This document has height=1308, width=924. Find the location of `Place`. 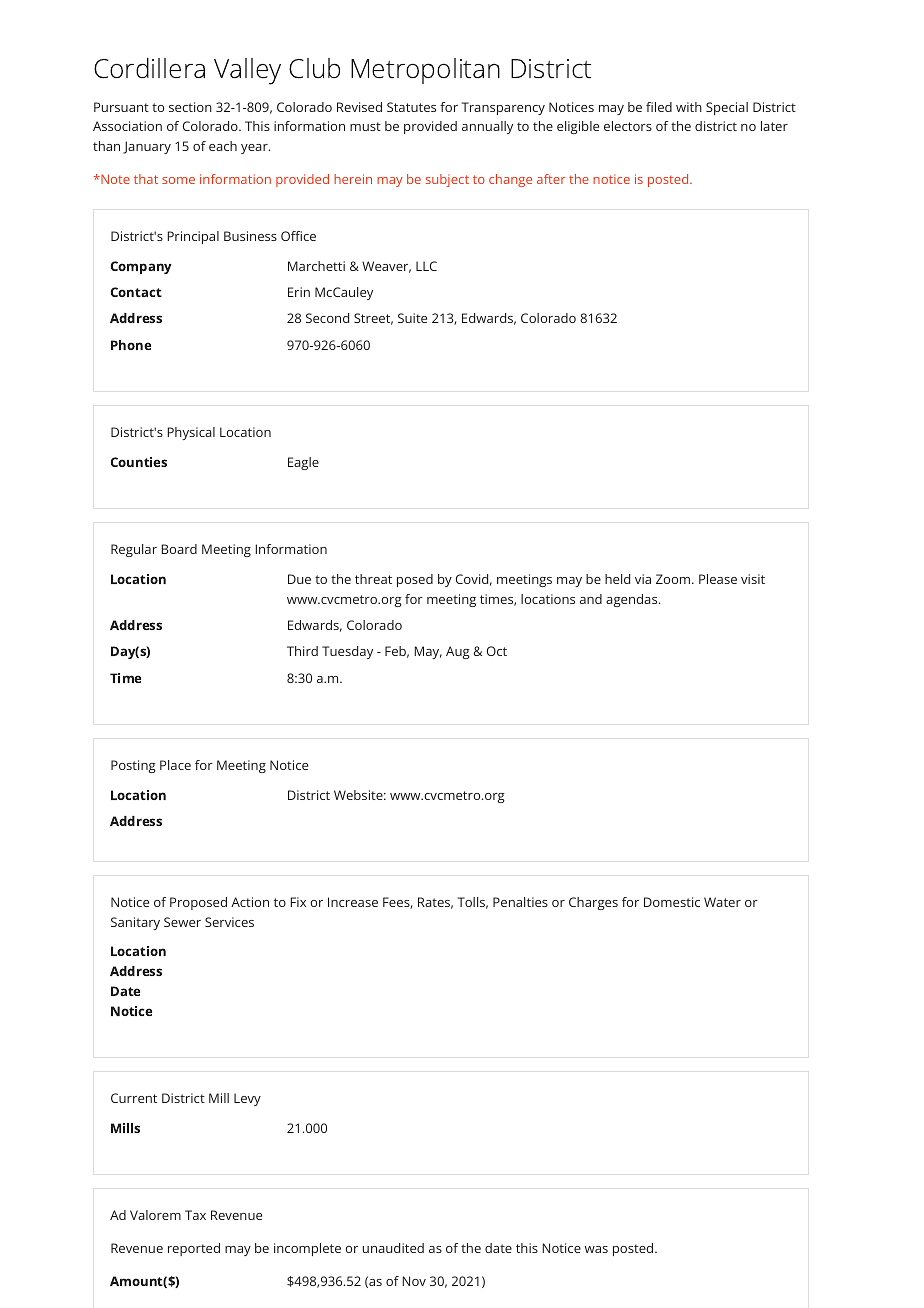

Place is located at coordinates (175, 765).
